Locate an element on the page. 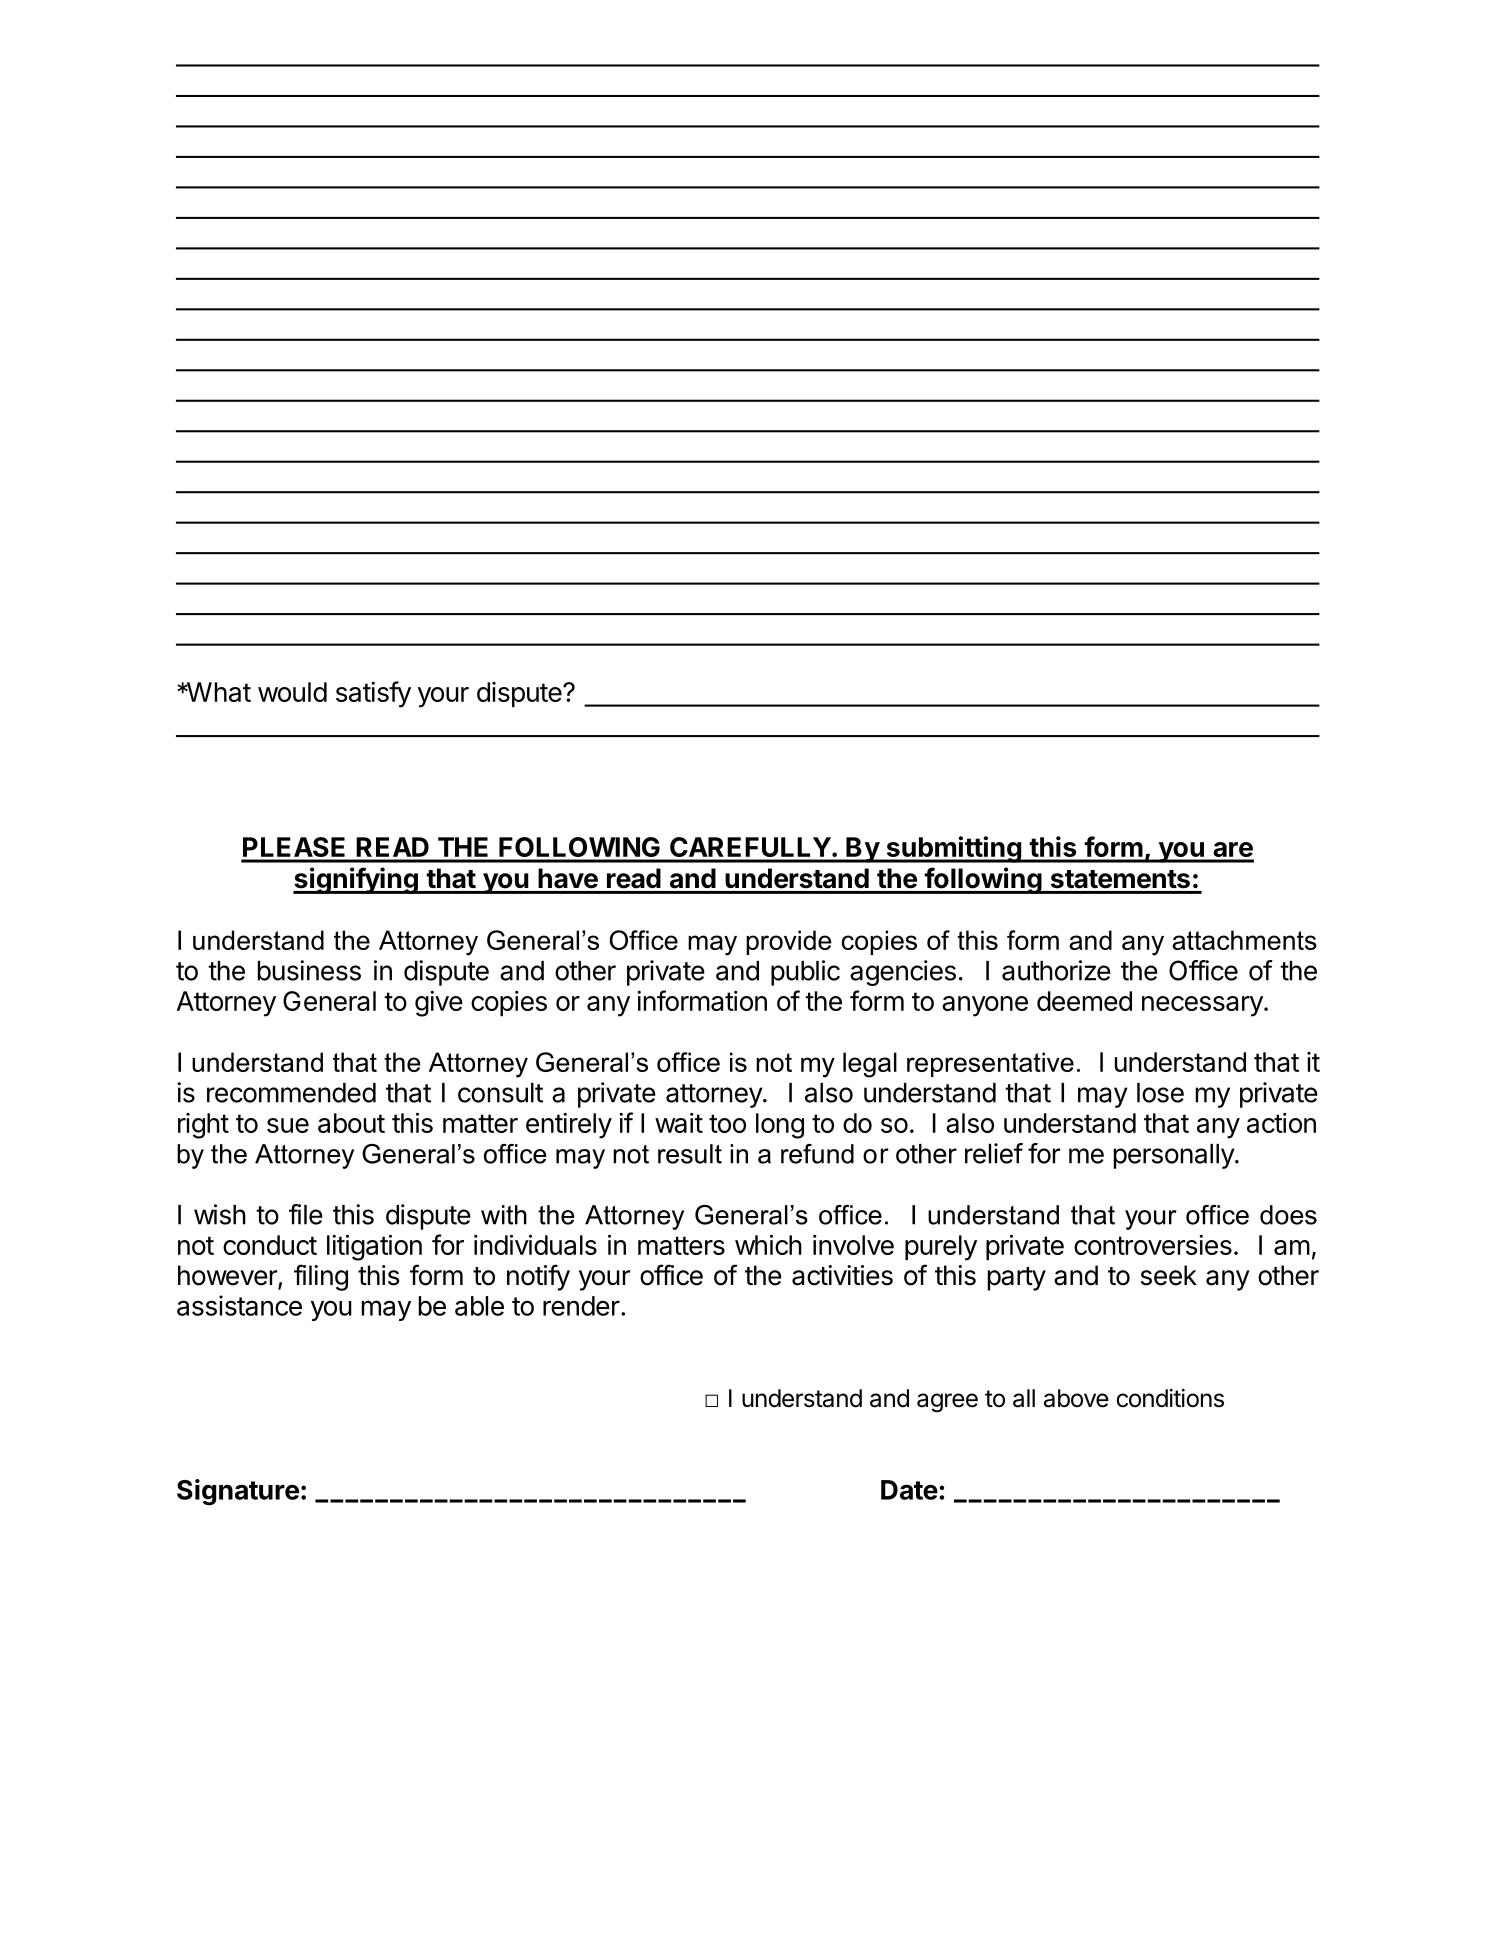 The width and height of the image is (1495, 1934). Signature is located at coordinates (238, 1492).
